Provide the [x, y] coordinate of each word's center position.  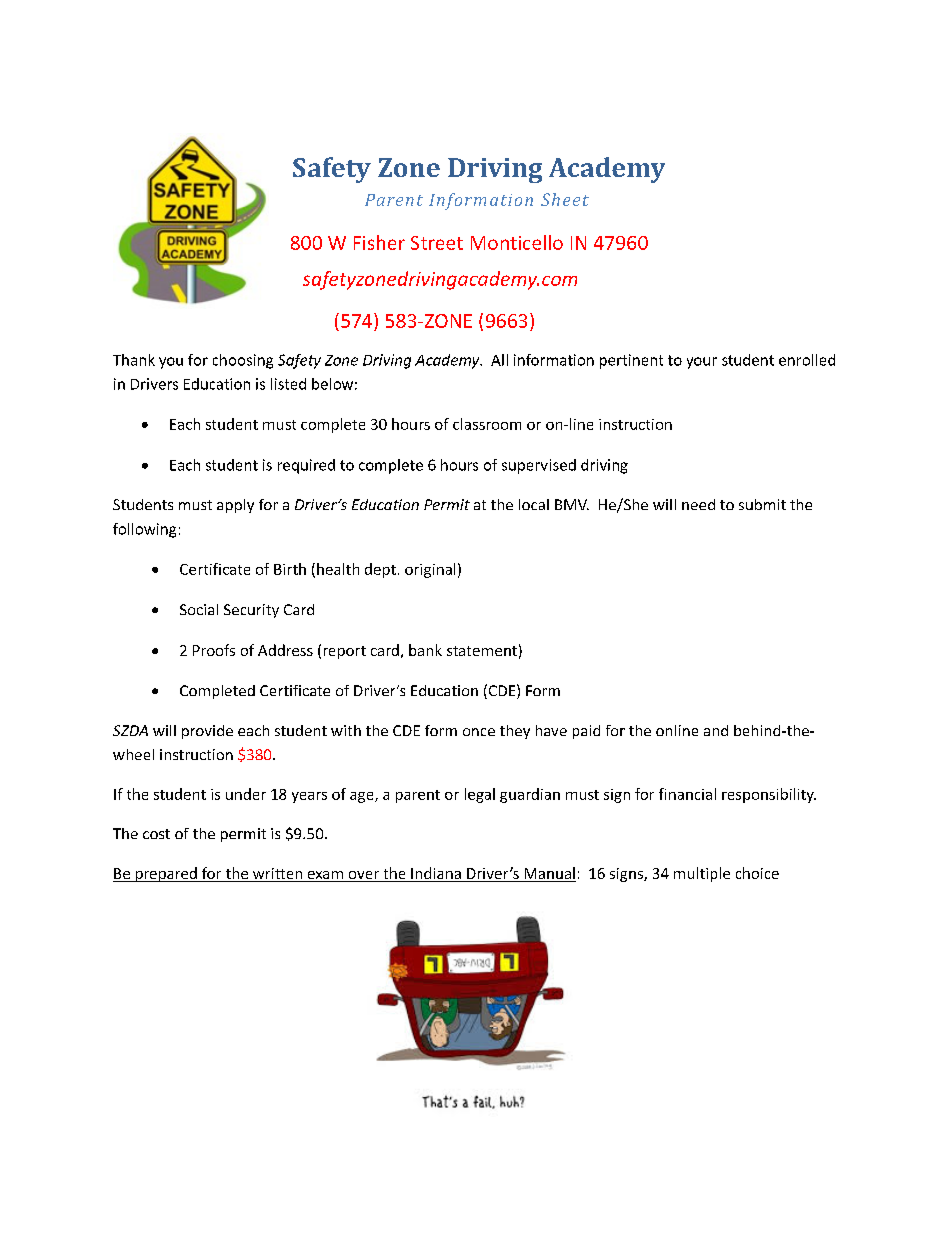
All [499, 360]
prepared [166, 874]
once [479, 732]
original [430, 570]
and [716, 730]
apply [235, 506]
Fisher [379, 242]
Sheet [565, 199]
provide [207, 732]
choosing [243, 361]
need [698, 504]
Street [437, 243]
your [702, 363]
